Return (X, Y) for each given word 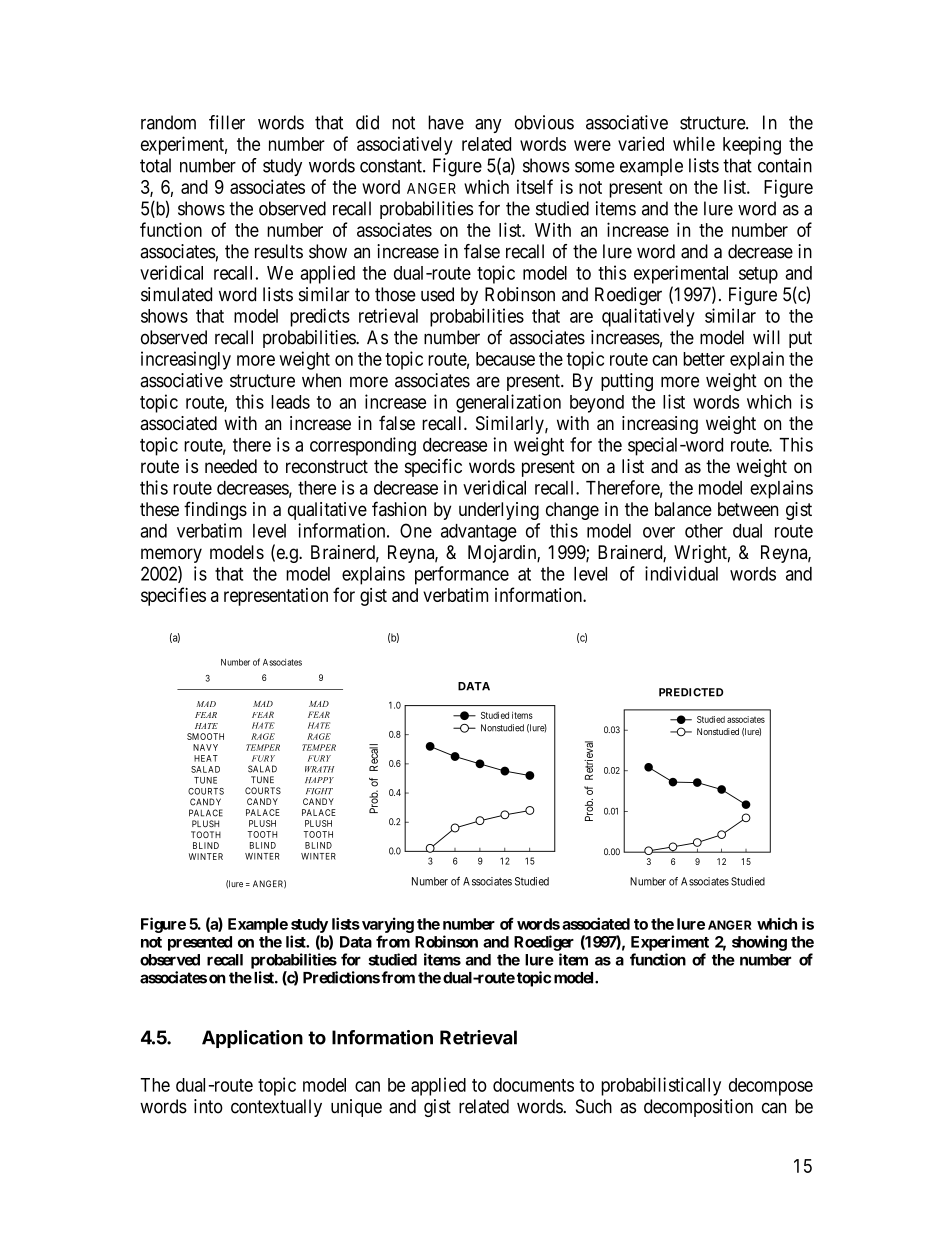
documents (533, 1085)
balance (683, 509)
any (488, 126)
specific (433, 467)
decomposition (698, 1108)
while (694, 143)
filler (227, 122)
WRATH (319, 769)
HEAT (206, 758)
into (208, 1106)
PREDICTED (691, 692)
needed (231, 466)
